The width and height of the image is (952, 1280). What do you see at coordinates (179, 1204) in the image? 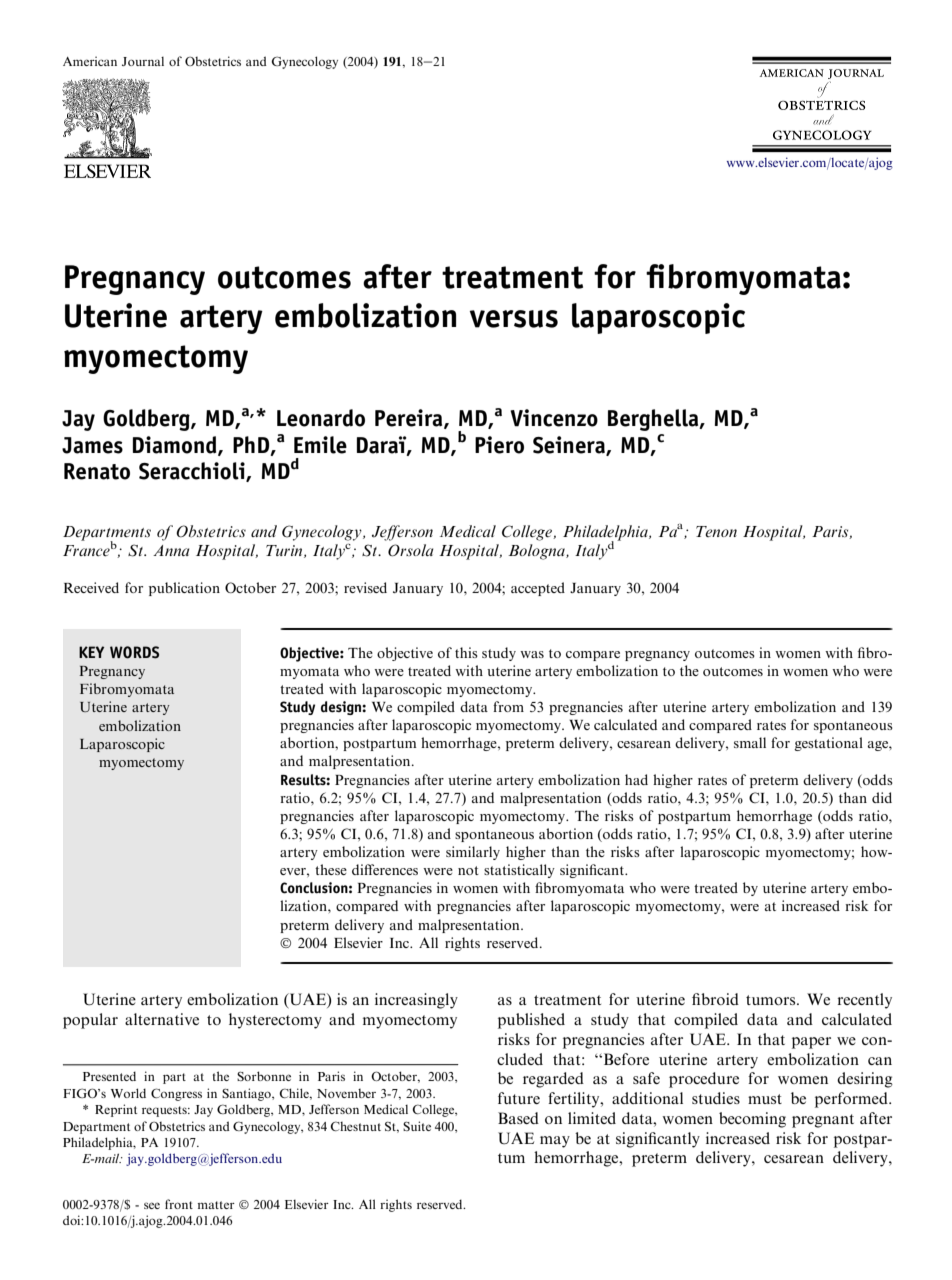
I see `front` at bounding box center [179, 1204].
